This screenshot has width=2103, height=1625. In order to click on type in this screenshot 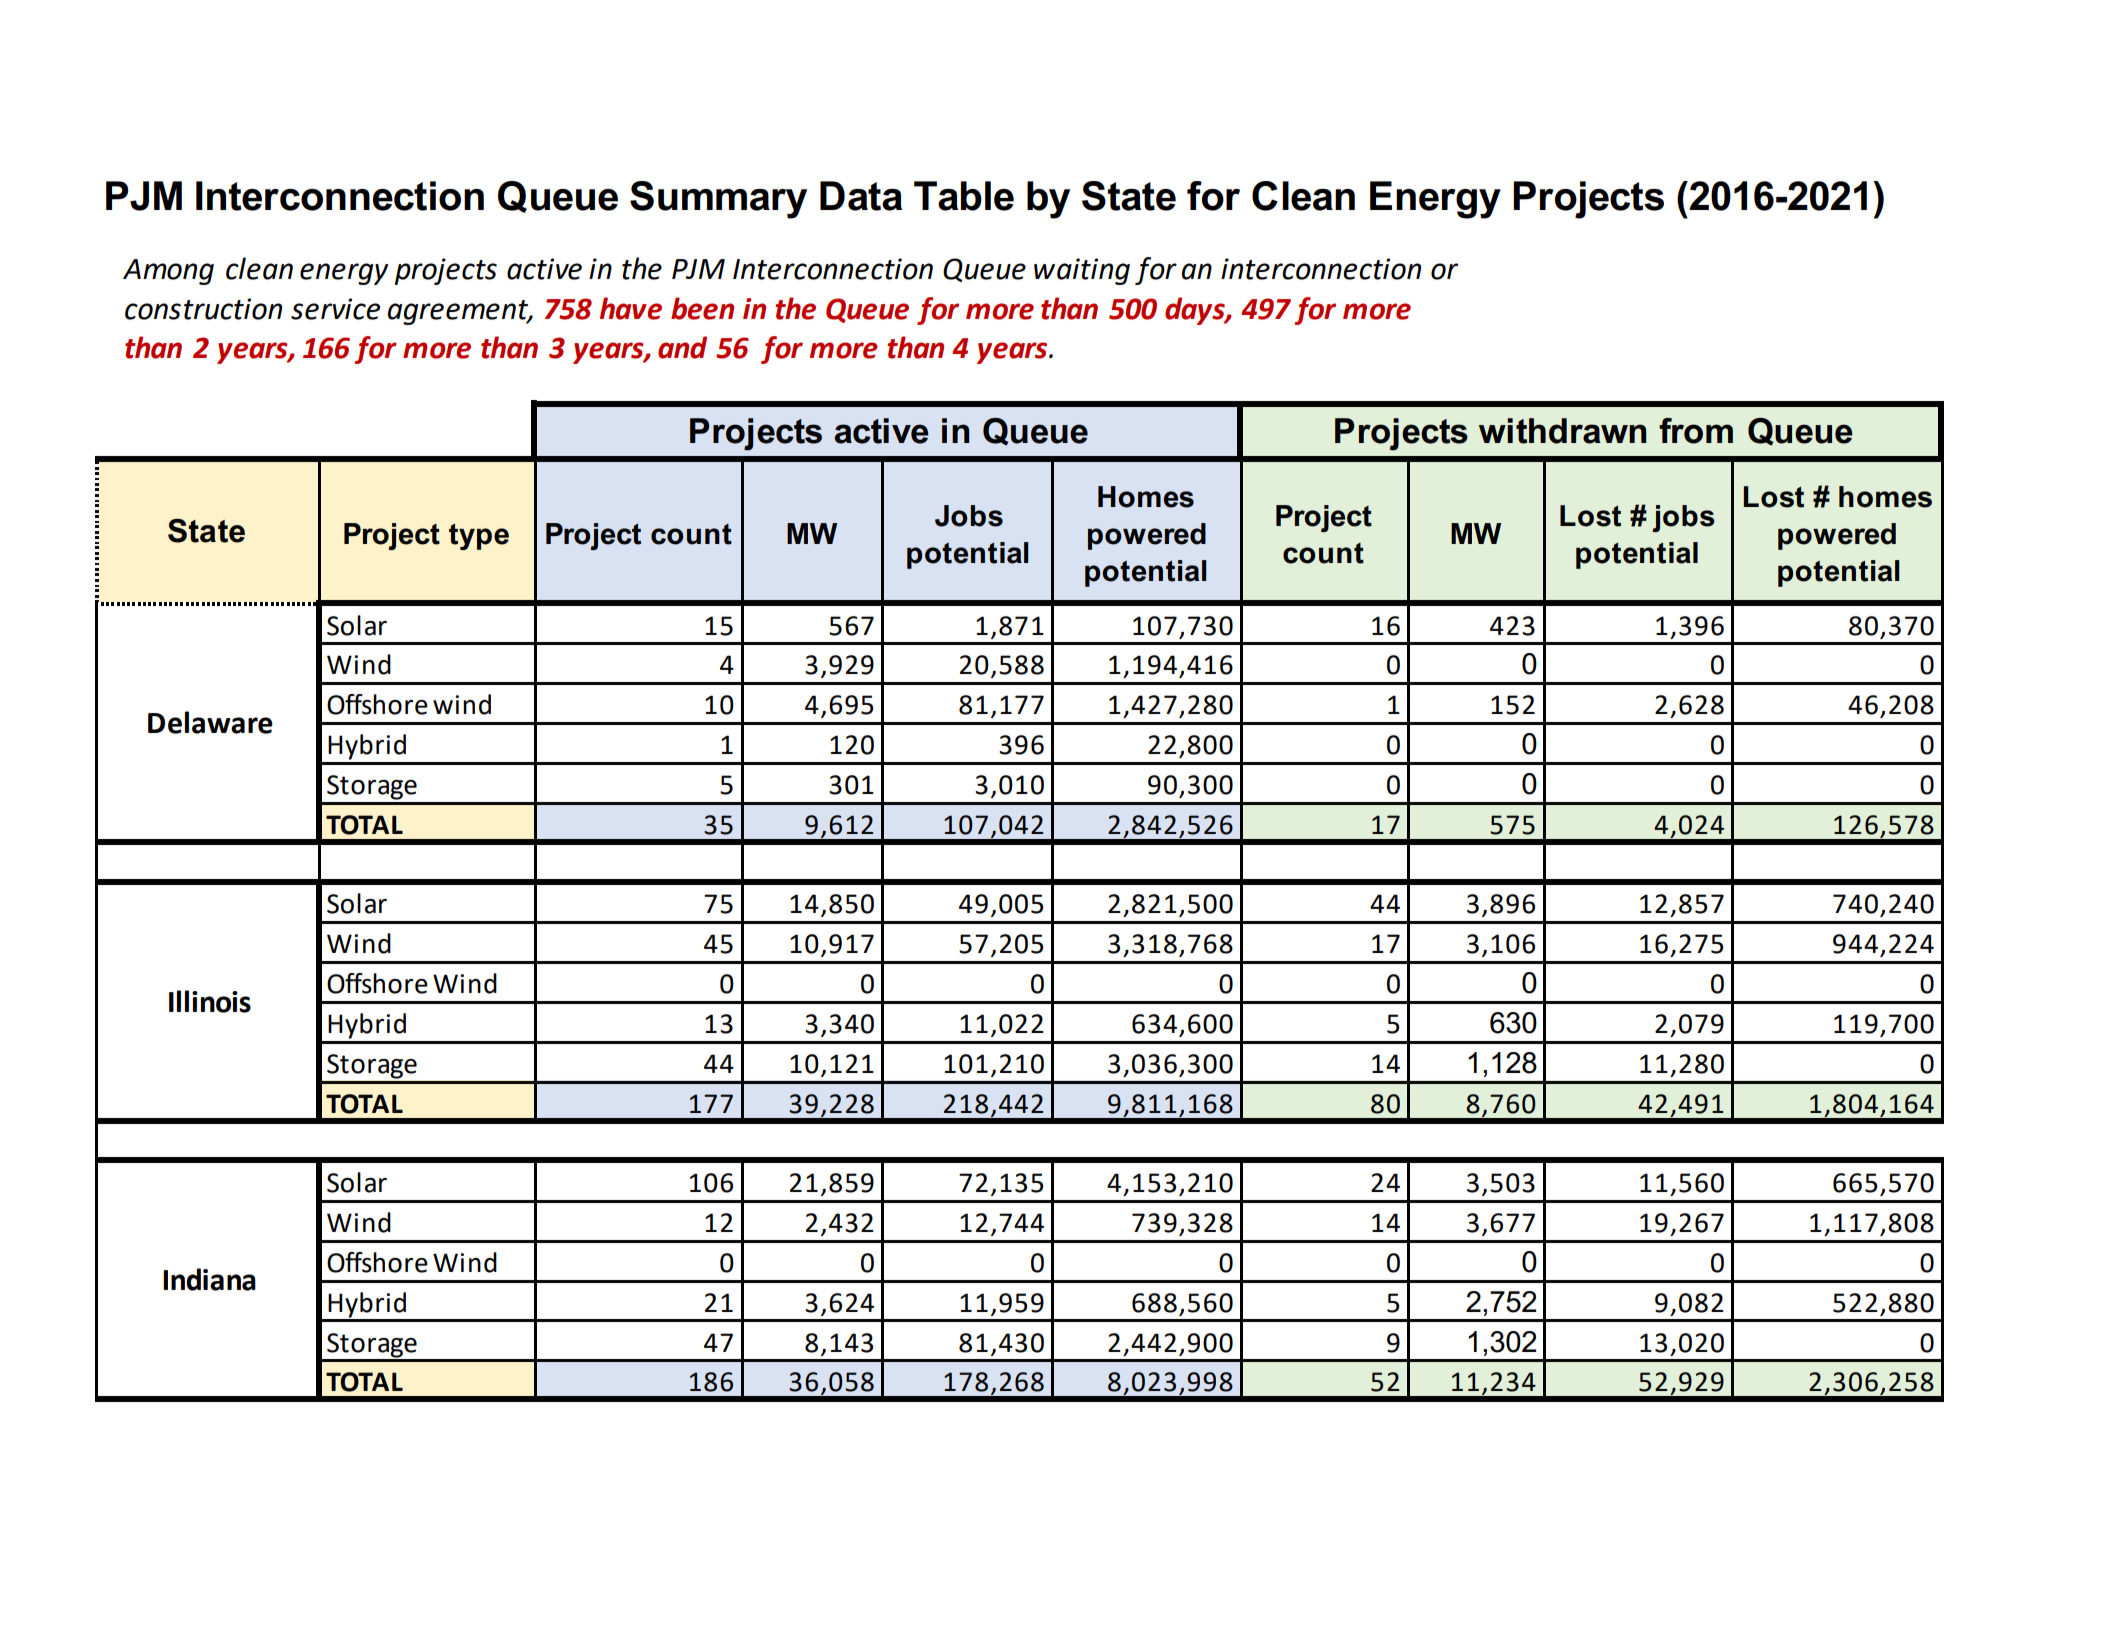, I will do `click(479, 537)`.
